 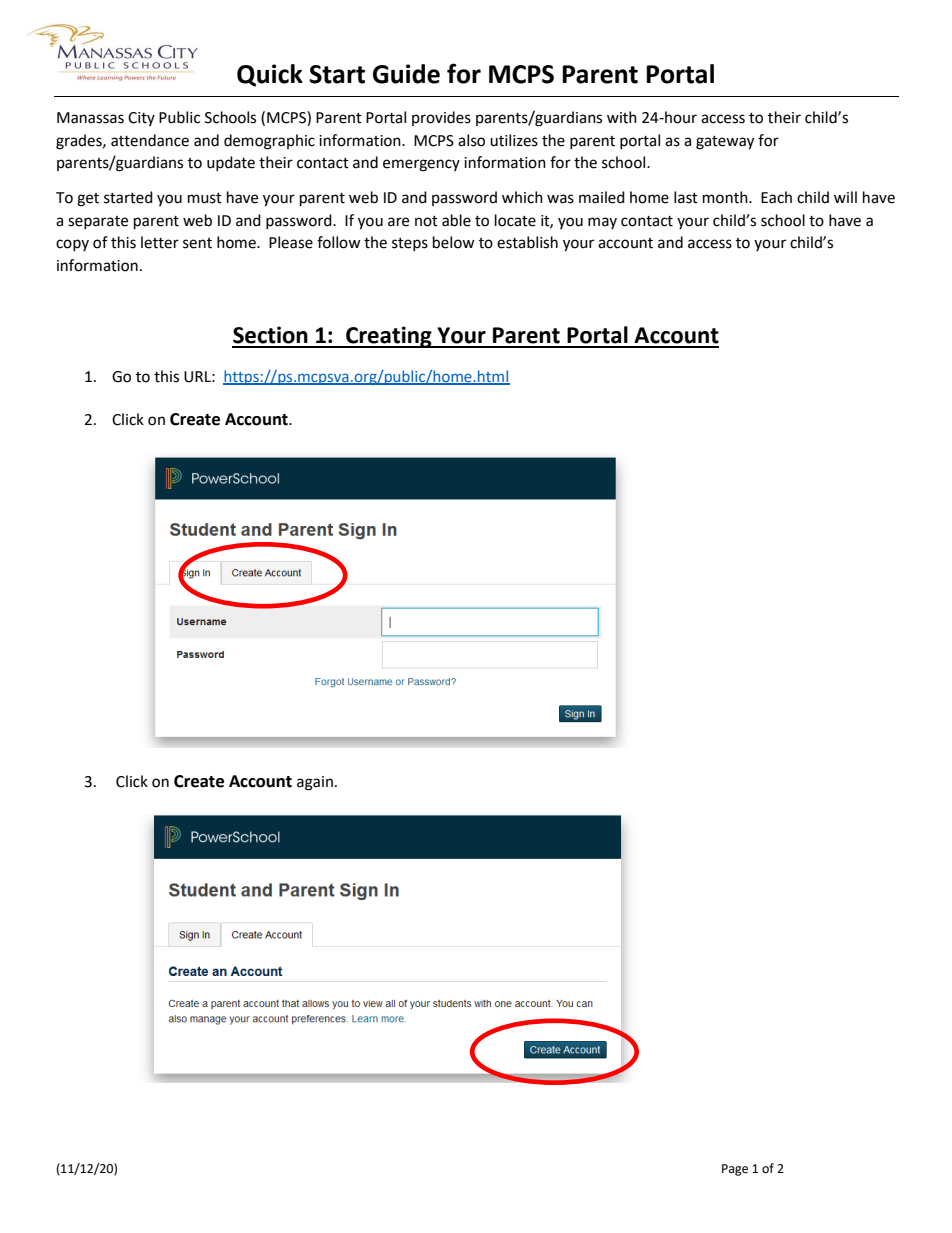 I want to click on gateway, so click(x=725, y=143).
